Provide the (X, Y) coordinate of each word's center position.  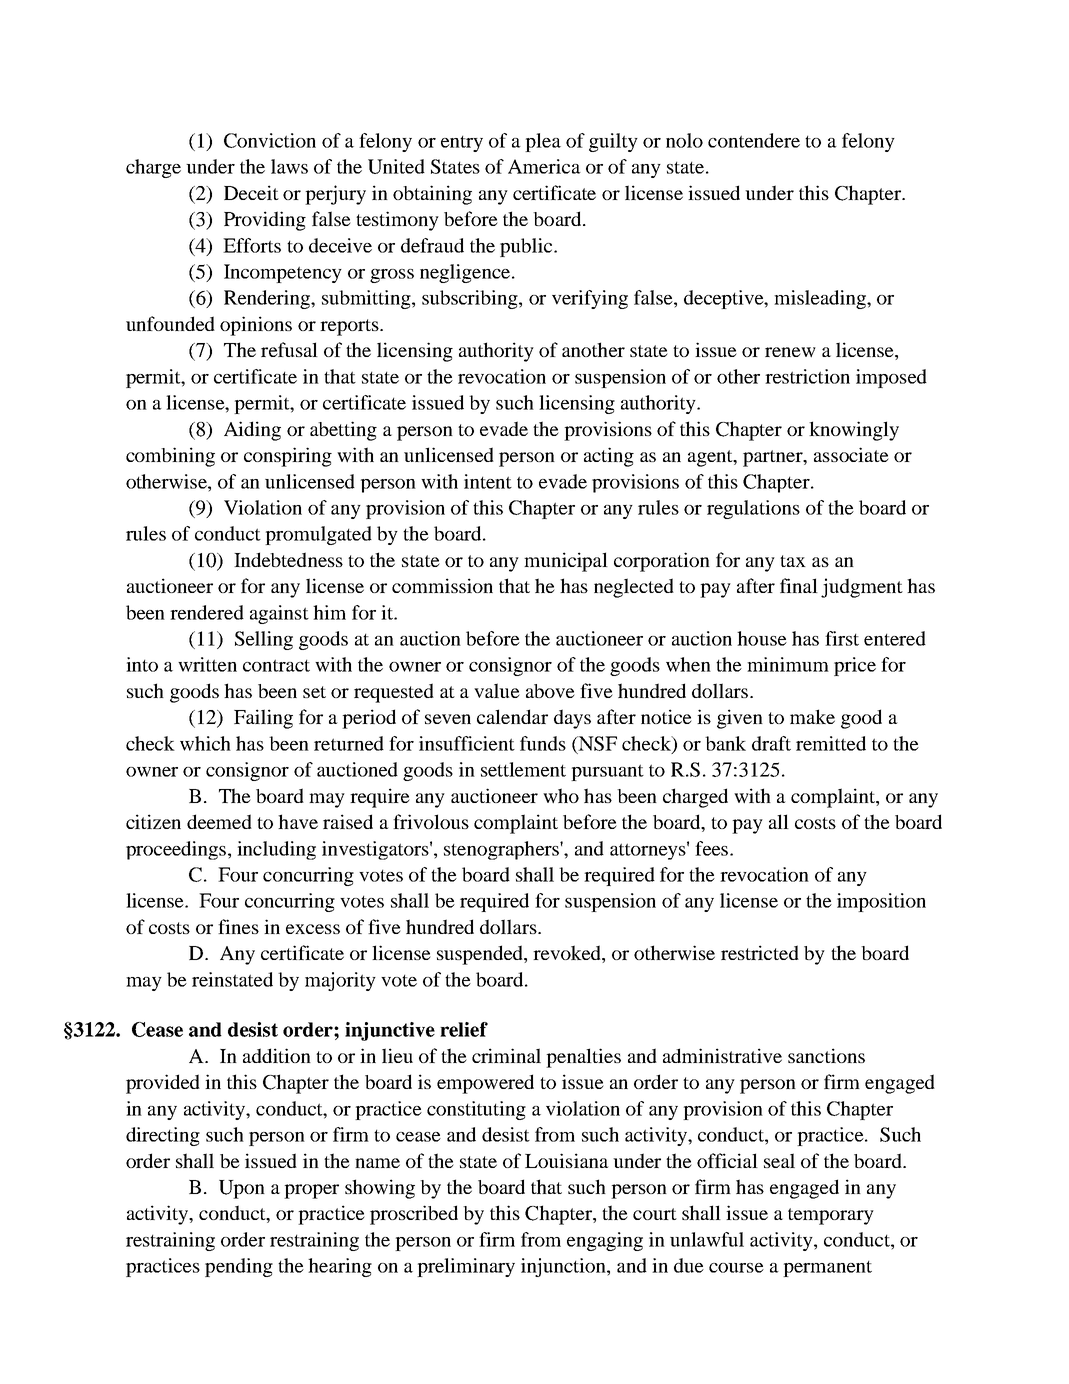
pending (239, 1267)
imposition (881, 902)
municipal (566, 562)
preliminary (466, 1267)
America (544, 166)
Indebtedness (288, 559)
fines (238, 926)
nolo (684, 140)
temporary (831, 1216)
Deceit (251, 192)
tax (793, 561)
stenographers (502, 850)
